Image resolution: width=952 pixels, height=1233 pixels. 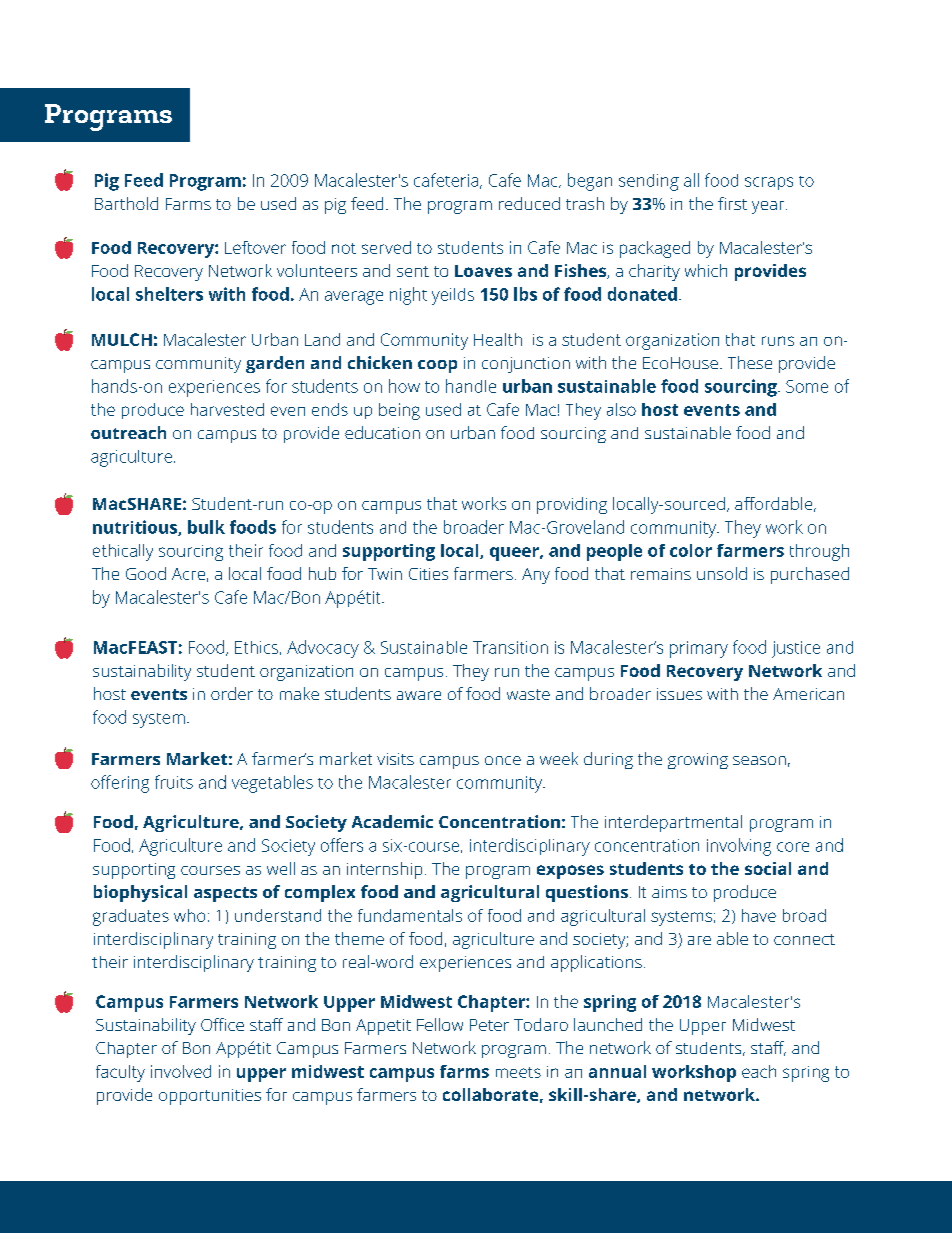 What do you see at coordinates (732, 203) in the image?
I see `first` at bounding box center [732, 203].
